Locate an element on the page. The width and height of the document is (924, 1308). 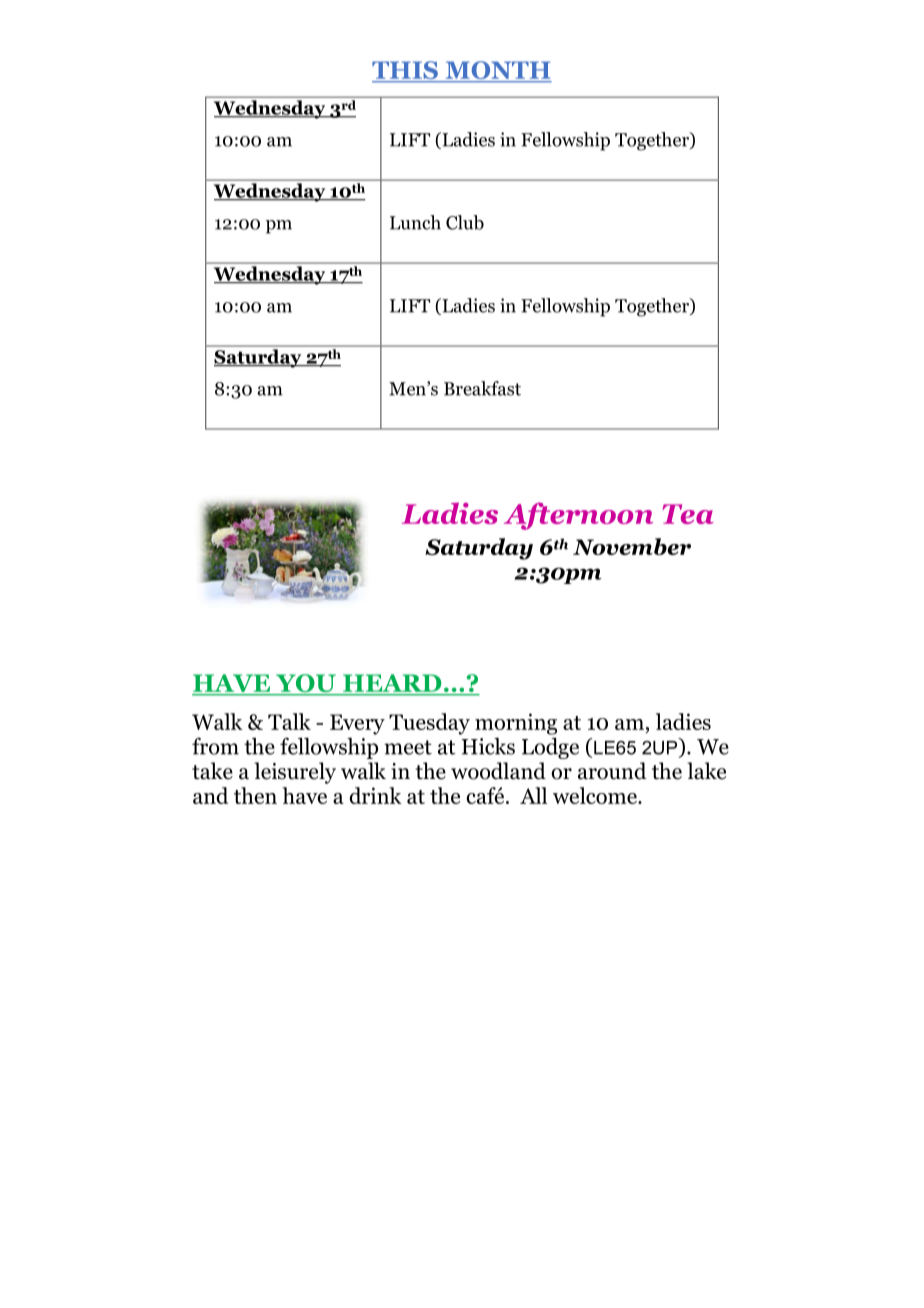
Breakfast is located at coordinates (482, 388).
